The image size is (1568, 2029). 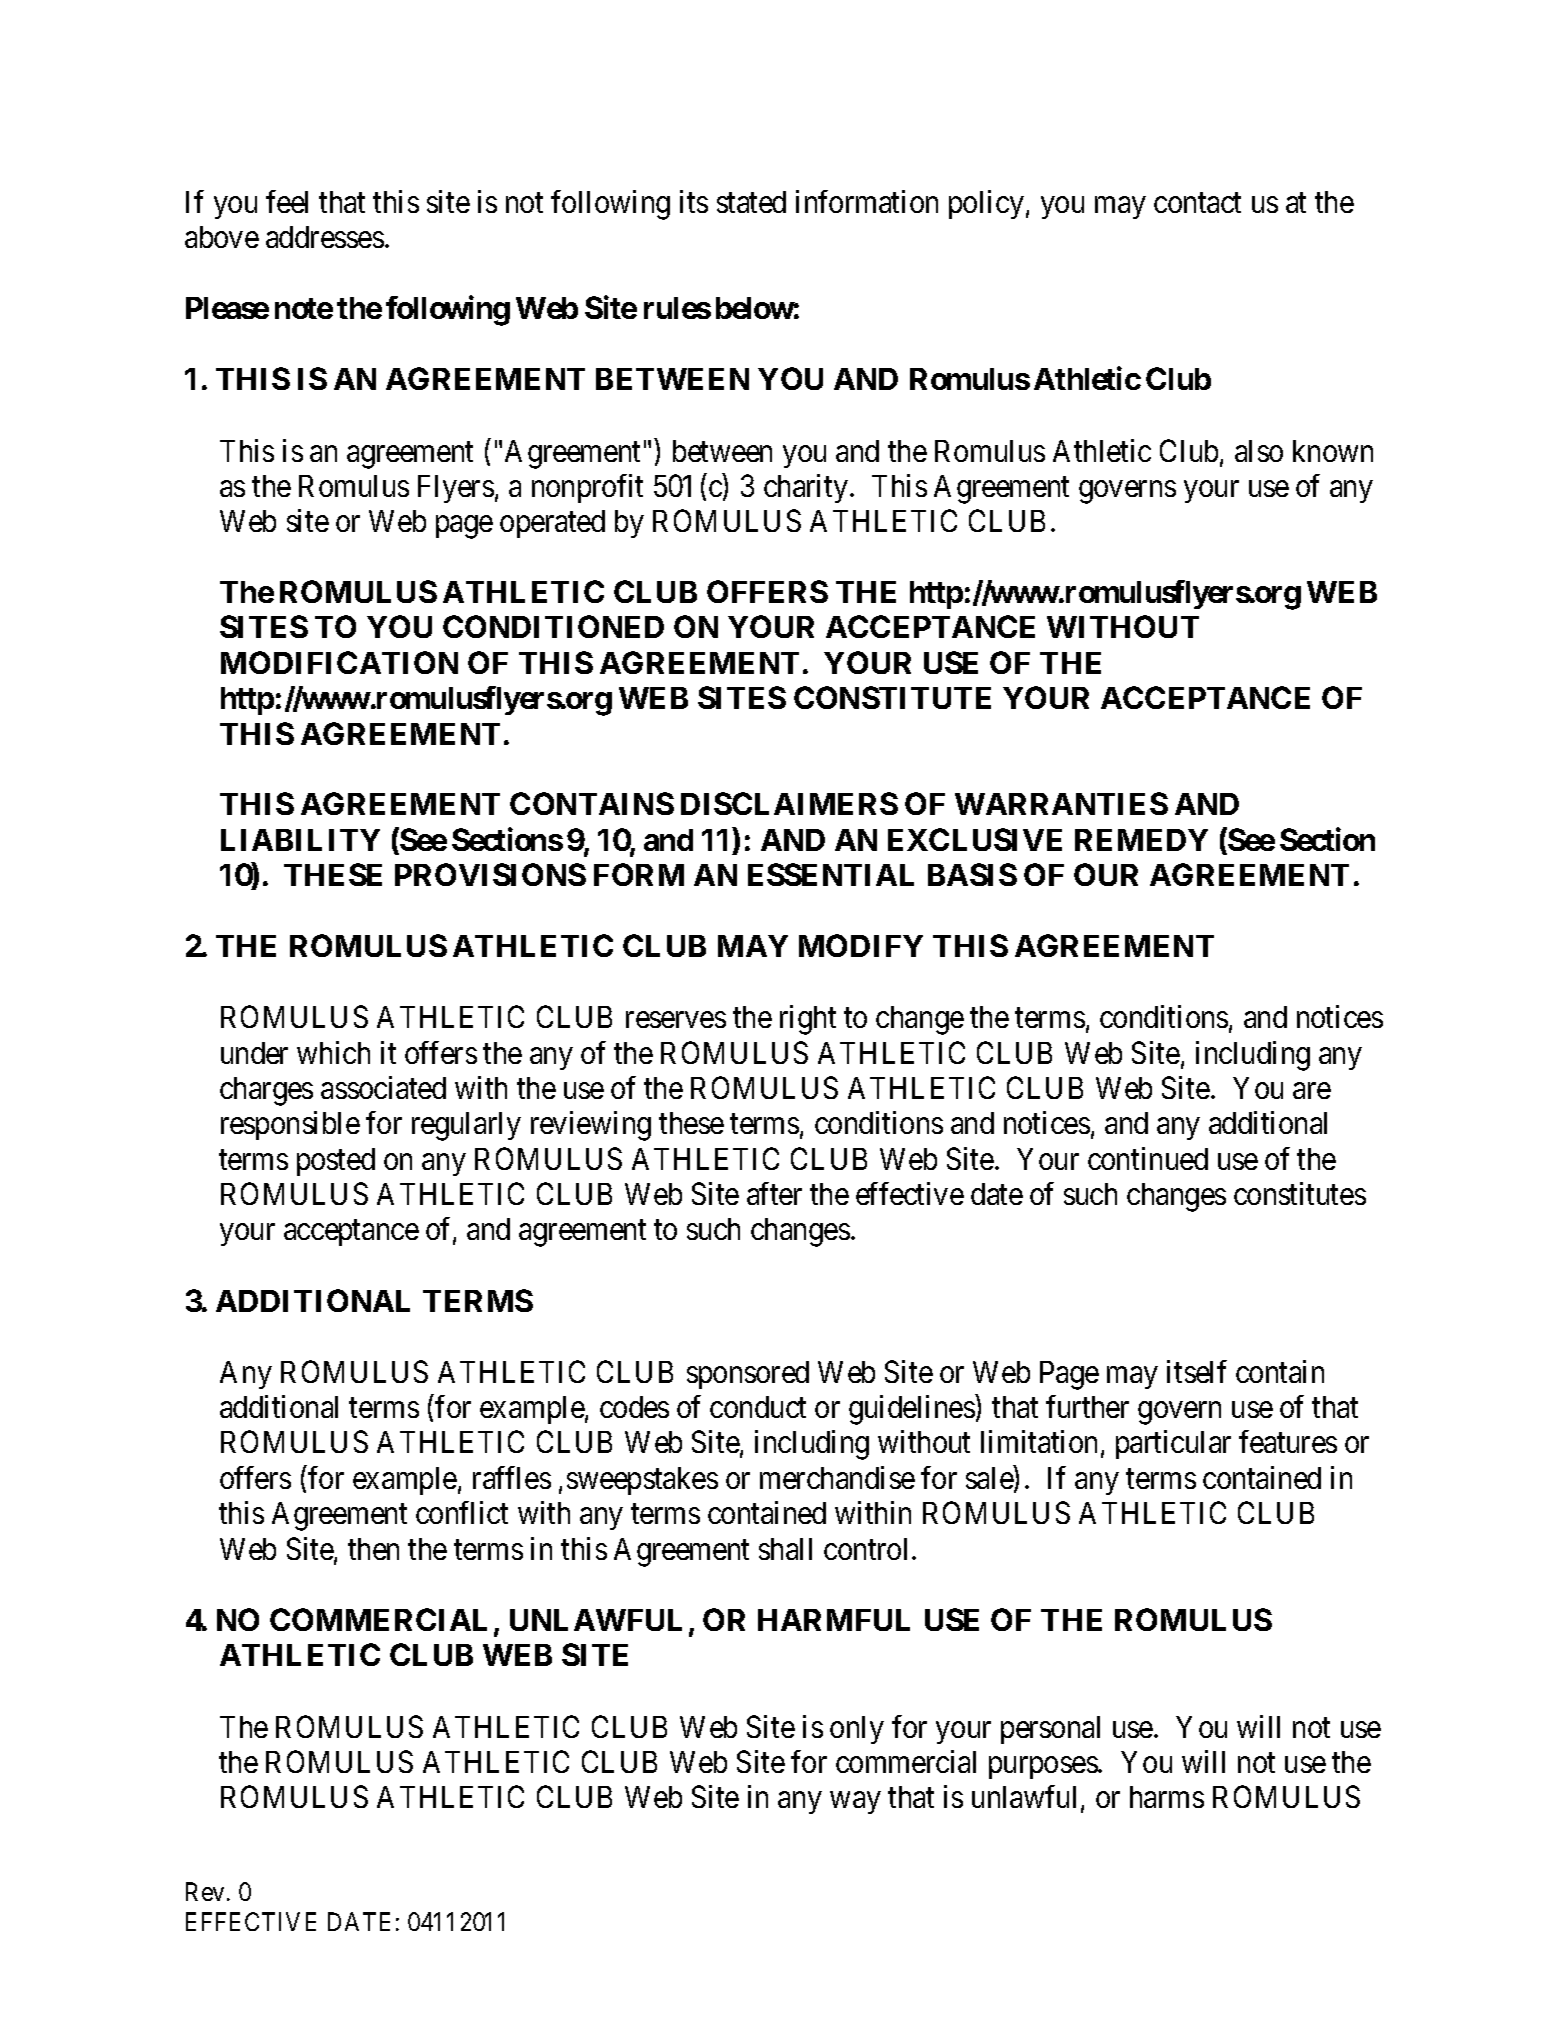 What do you see at coordinates (1312, 1091) in the document?
I see `are` at bounding box center [1312, 1091].
